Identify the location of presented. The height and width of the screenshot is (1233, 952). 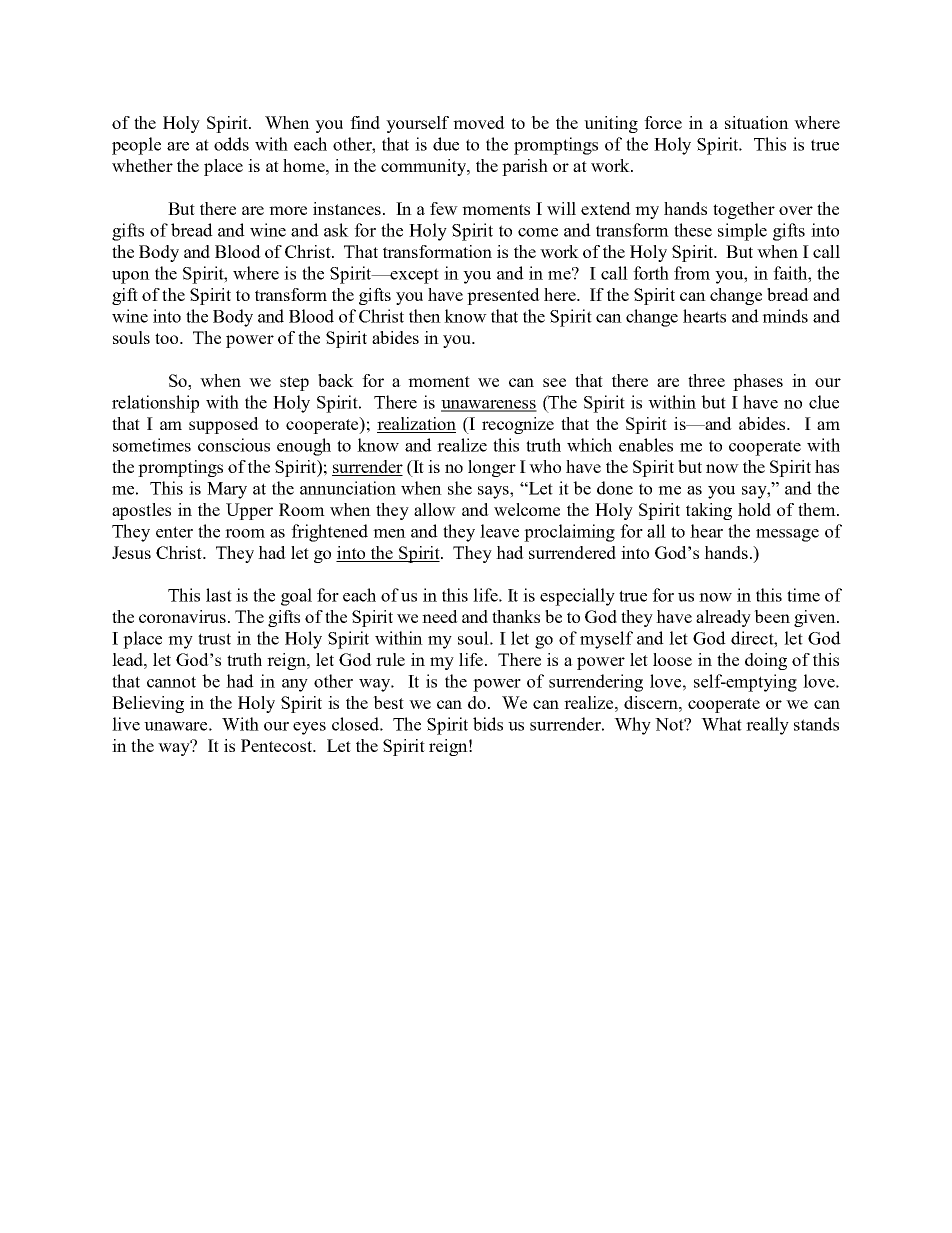
(503, 296).
